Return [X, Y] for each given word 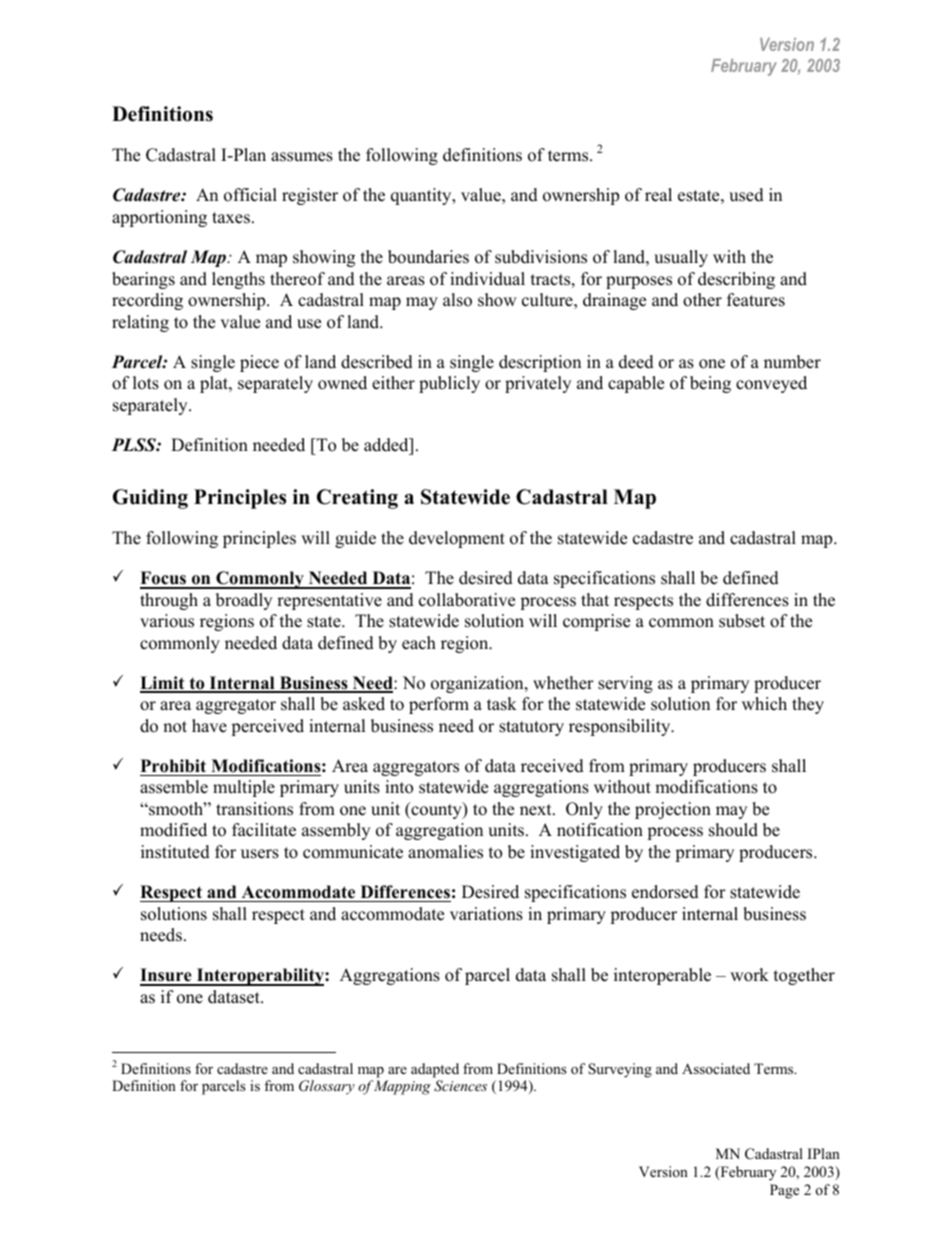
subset [742, 621]
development [457, 539]
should [733, 830]
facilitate [264, 830]
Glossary [327, 1087]
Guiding [150, 499]
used [746, 195]
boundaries [428, 257]
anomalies [445, 852]
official [250, 195]
